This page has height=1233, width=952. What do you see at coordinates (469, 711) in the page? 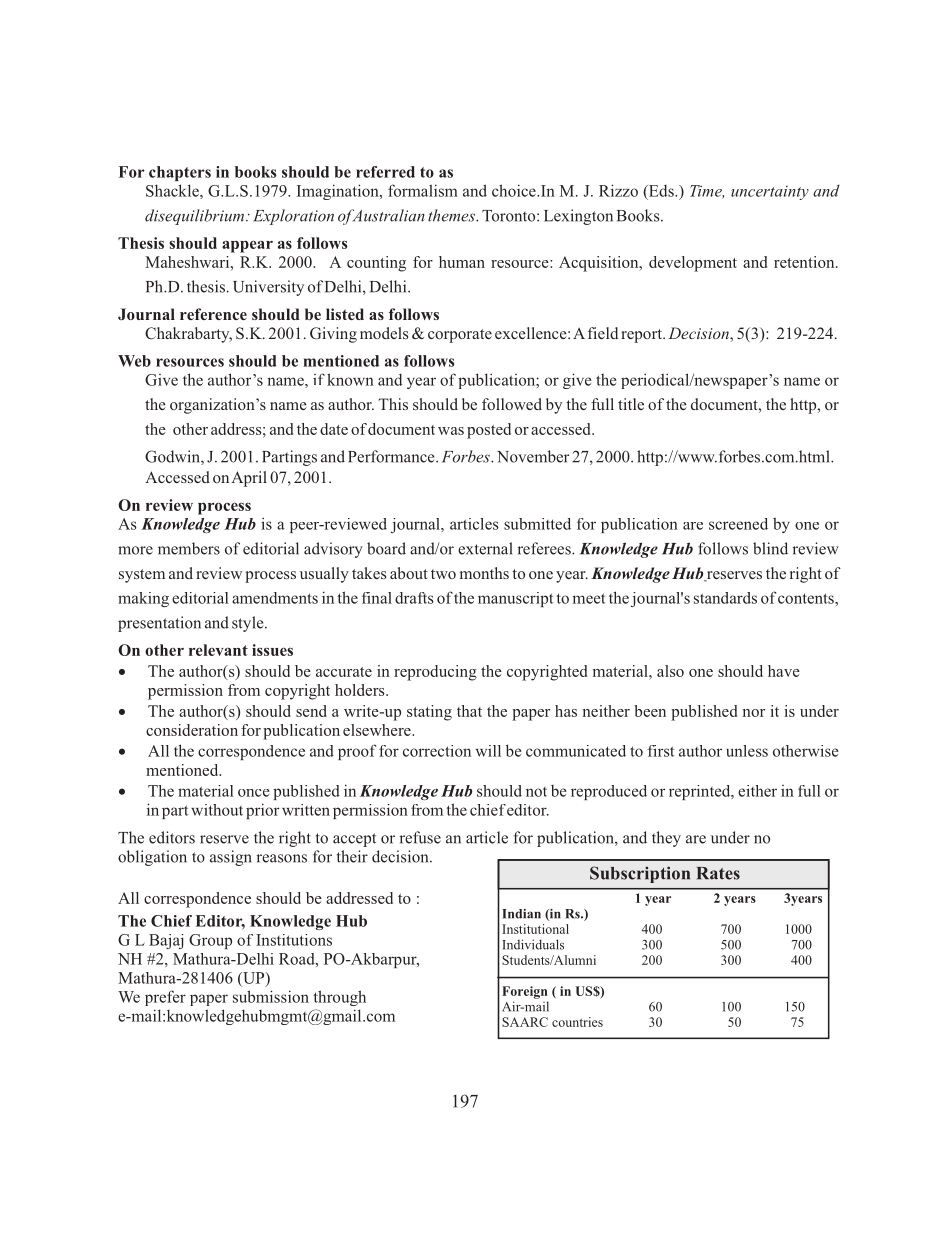
I see `that` at bounding box center [469, 711].
